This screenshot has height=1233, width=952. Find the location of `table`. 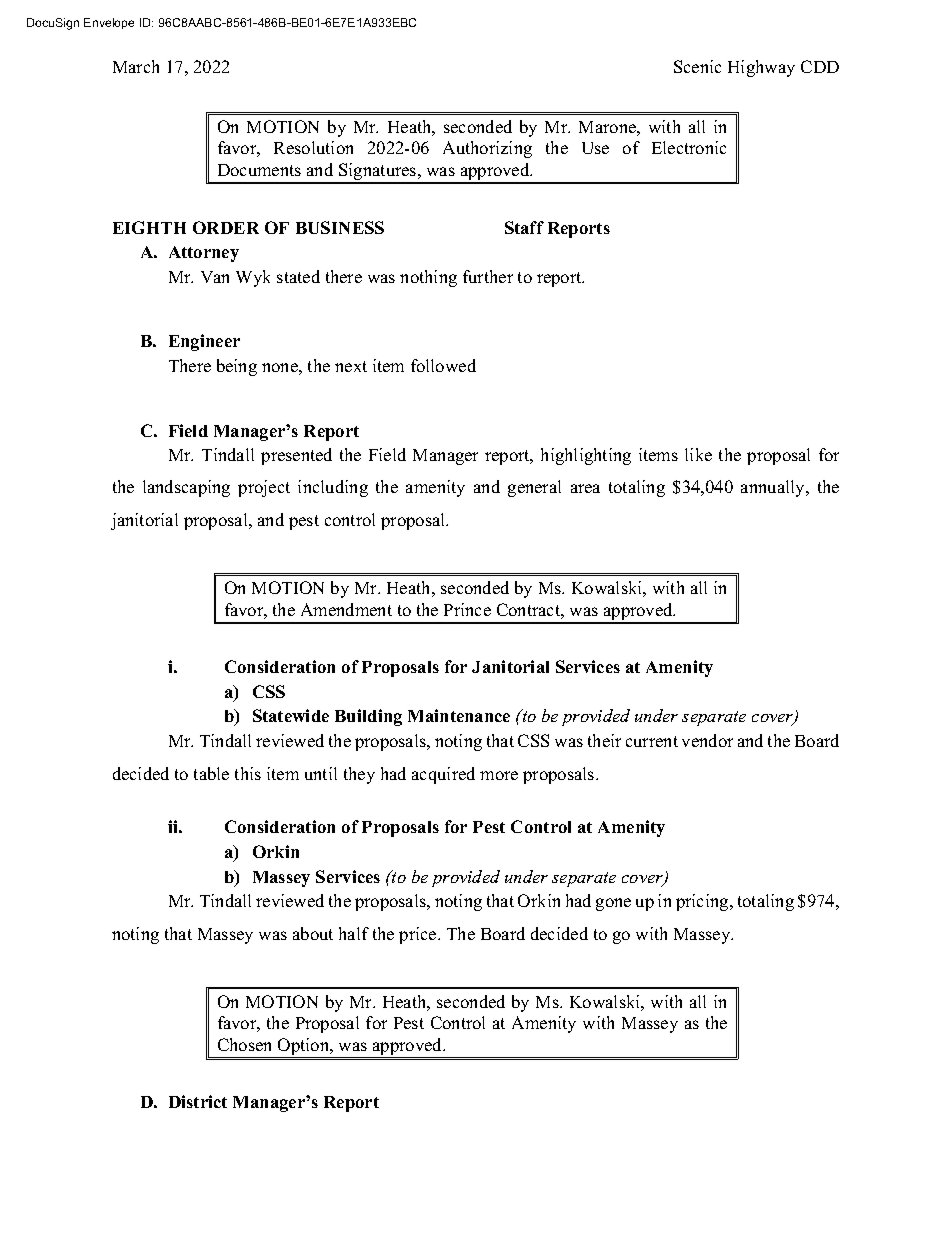

table is located at coordinates (211, 773).
